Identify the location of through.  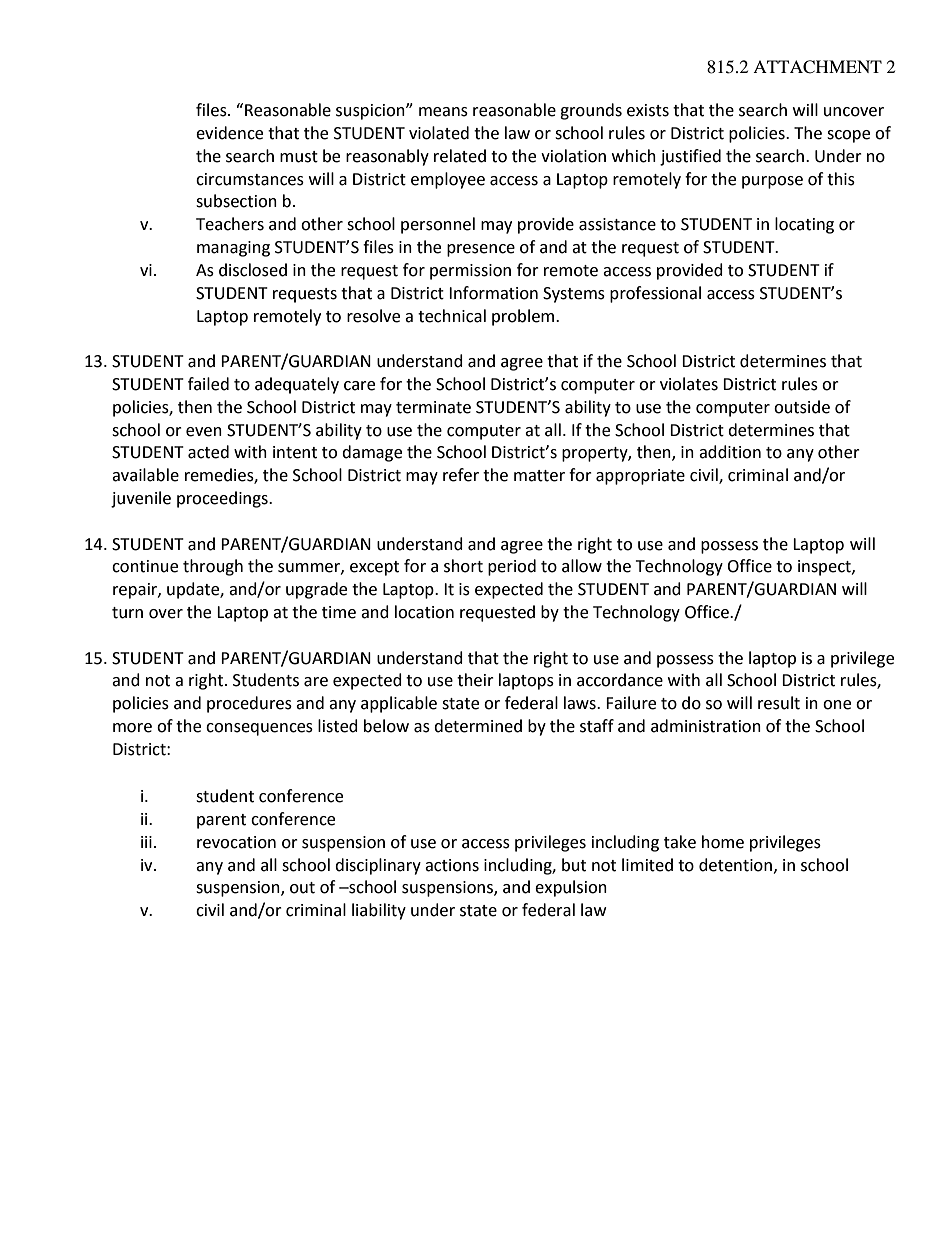
(213, 567).
